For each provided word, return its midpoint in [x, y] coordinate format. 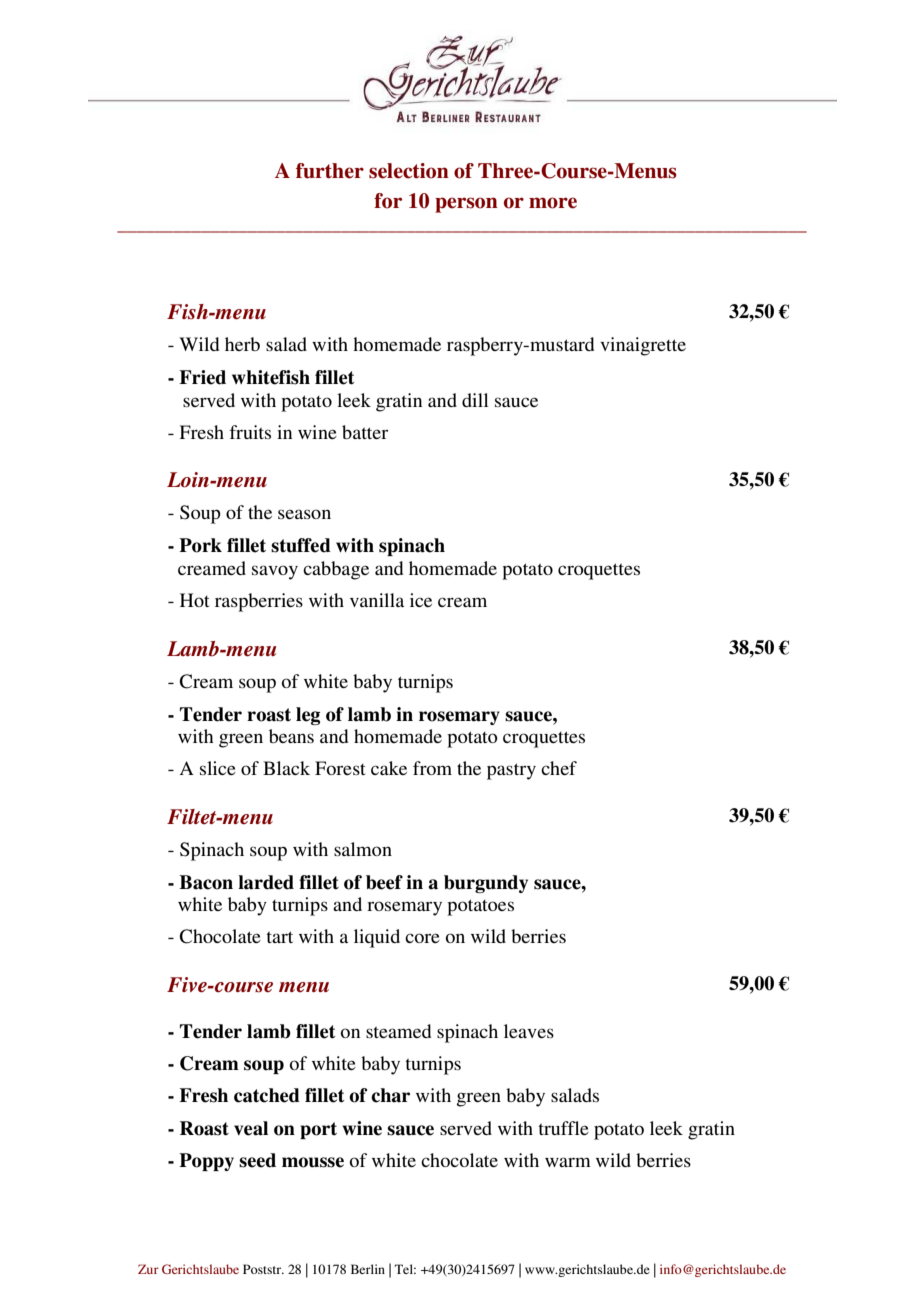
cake [389, 768]
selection [409, 171]
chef [559, 768]
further [330, 171]
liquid [377, 938]
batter [365, 432]
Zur [148, 1269]
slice [218, 768]
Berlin [368, 1269]
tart [279, 937]
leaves [529, 1031]
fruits [250, 432]
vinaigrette [643, 346]
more [553, 203]
